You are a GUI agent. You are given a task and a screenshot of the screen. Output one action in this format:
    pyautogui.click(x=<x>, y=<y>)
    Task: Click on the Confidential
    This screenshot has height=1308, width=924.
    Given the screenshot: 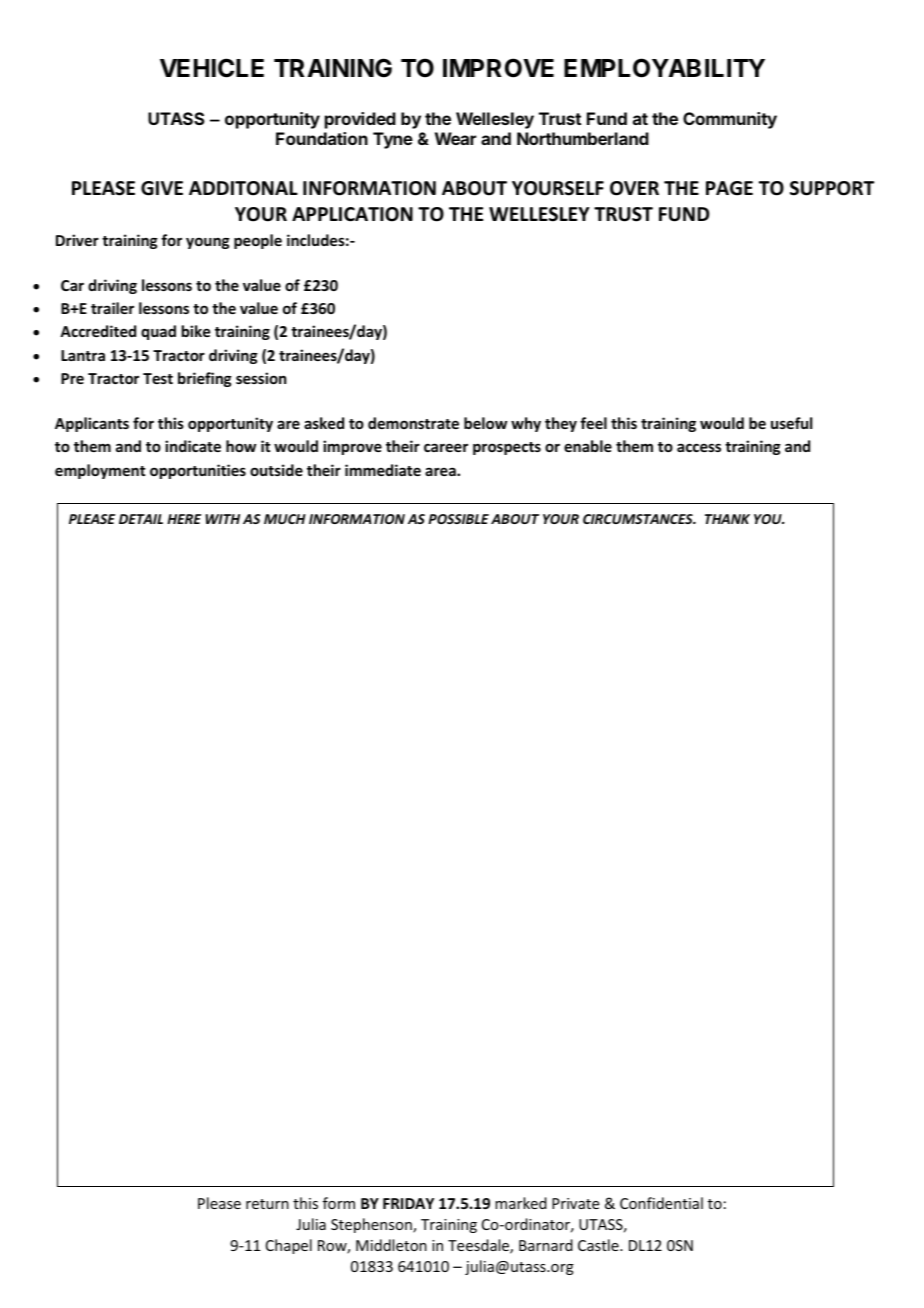 What is the action you would take?
    pyautogui.click(x=661, y=1203)
